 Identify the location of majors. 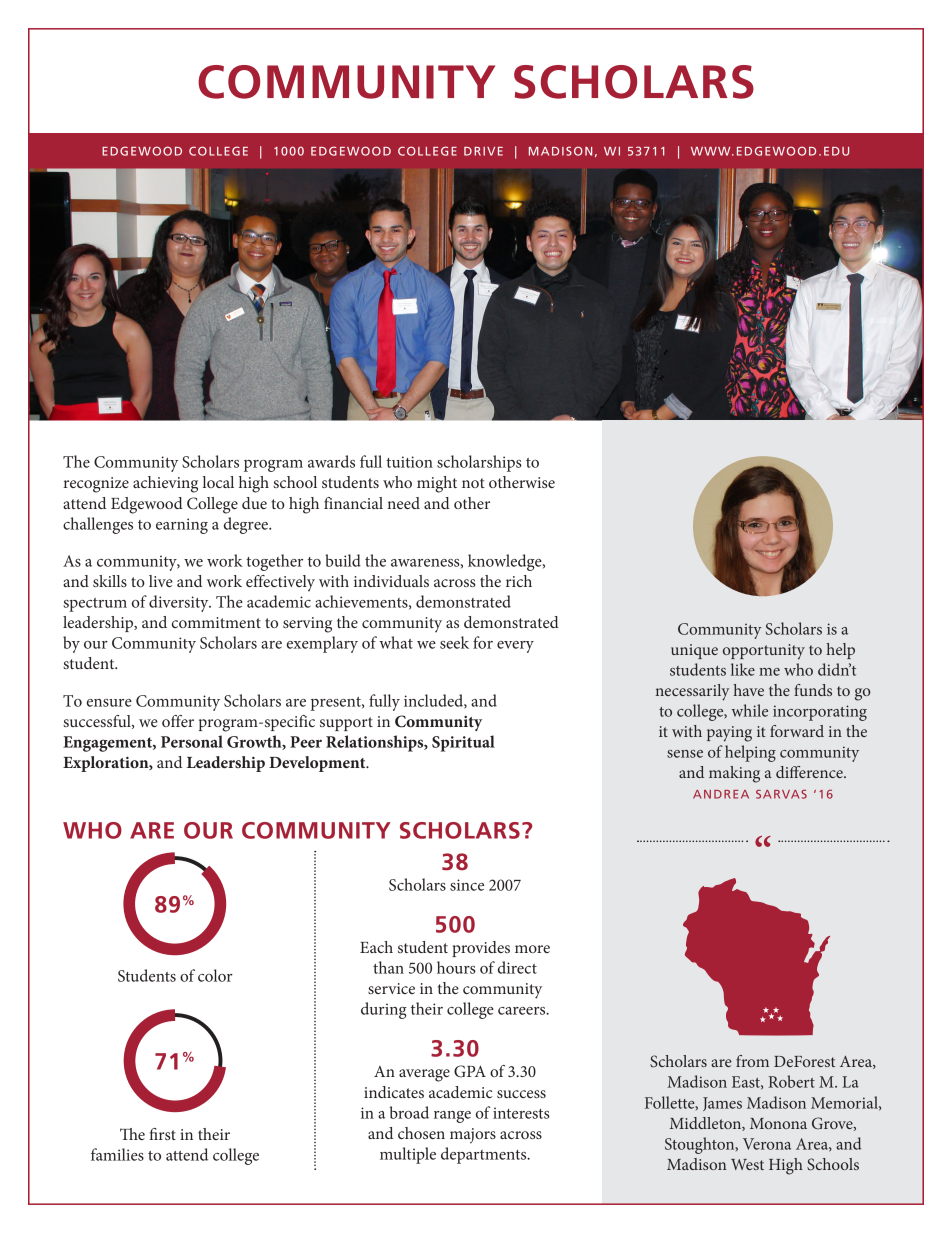
(473, 1136).
